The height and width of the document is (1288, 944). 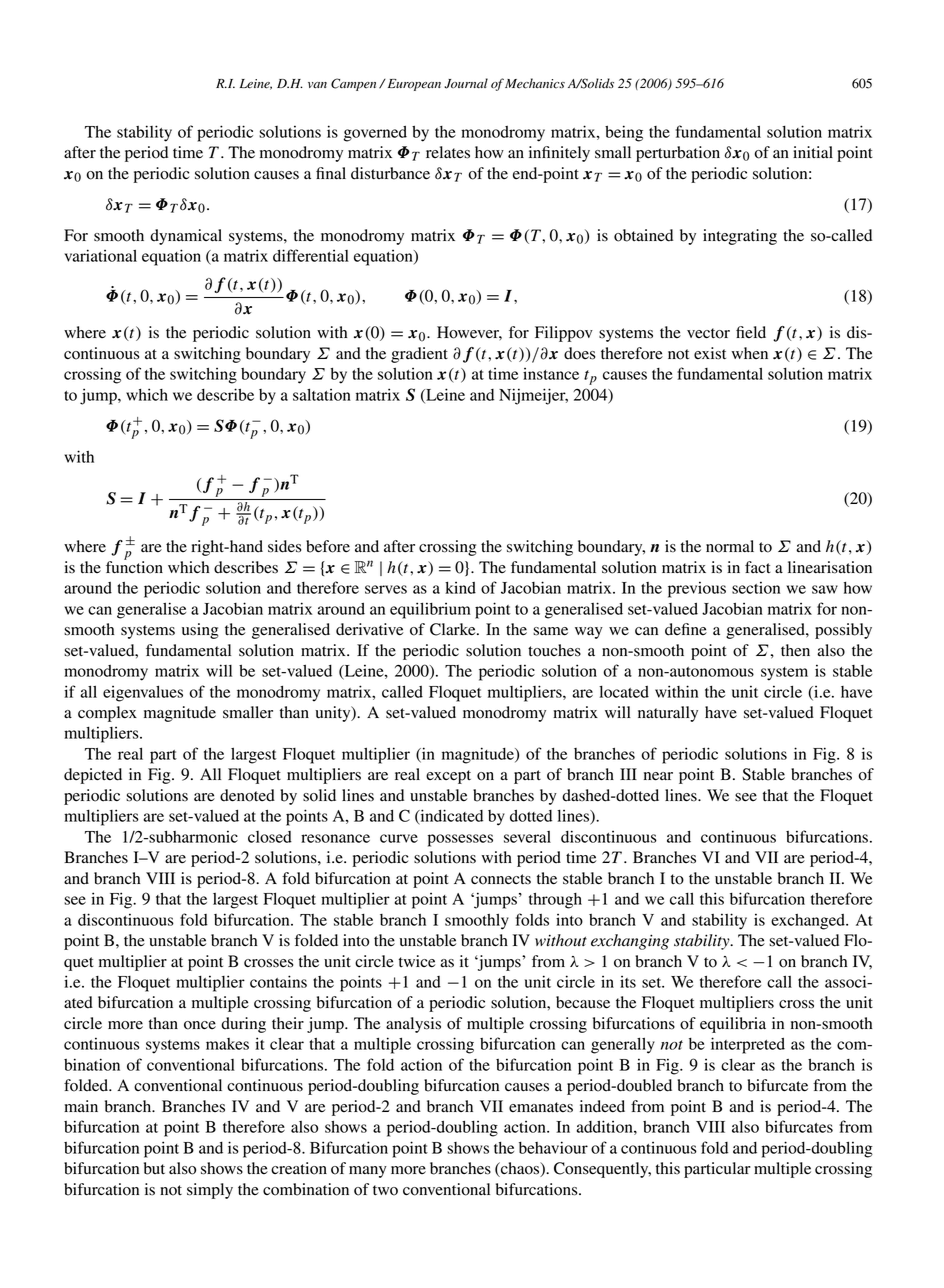 I want to click on initial, so click(x=813, y=152).
